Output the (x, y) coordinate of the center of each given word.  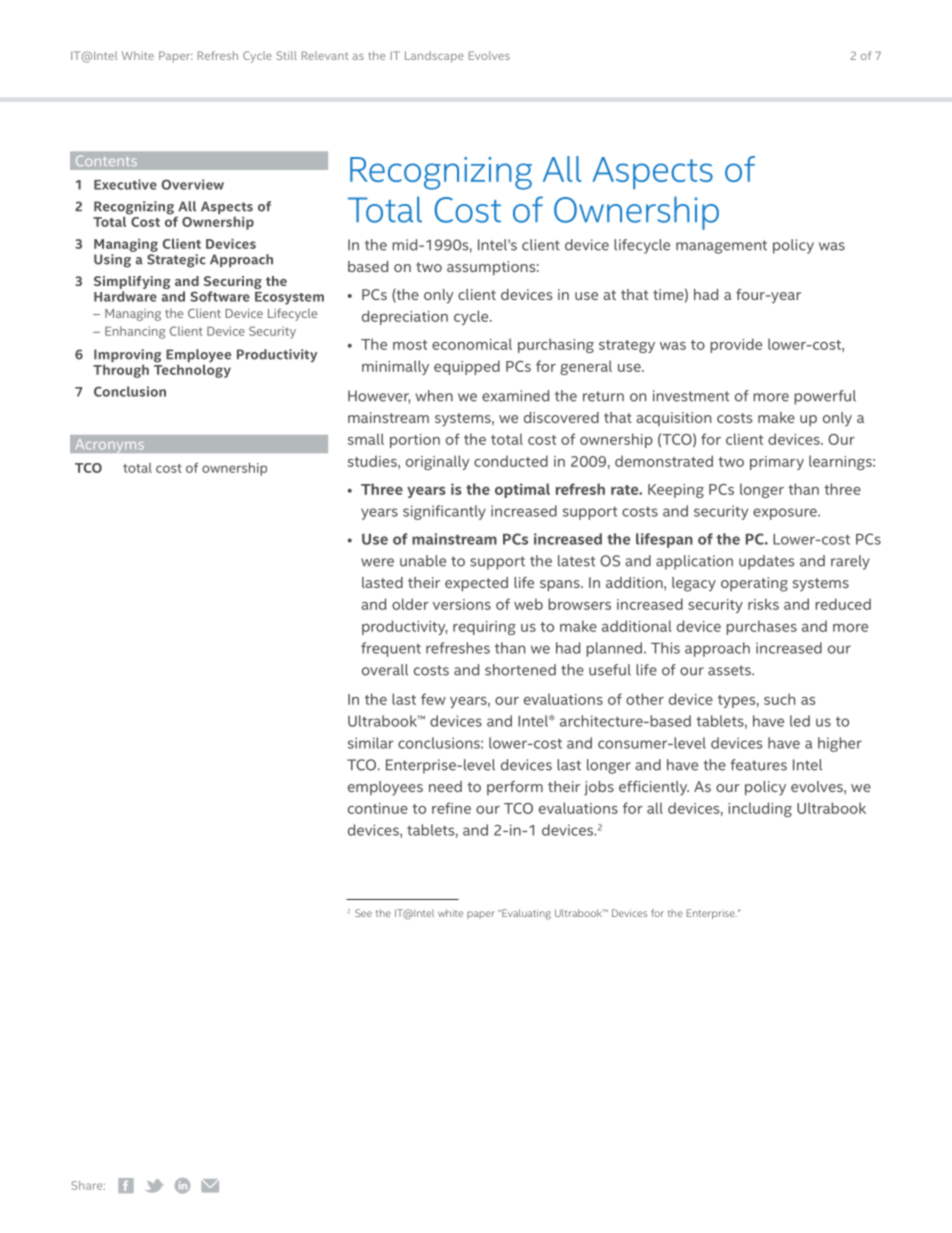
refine (451, 808)
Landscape (434, 57)
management (721, 247)
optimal (522, 490)
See (363, 913)
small (366, 439)
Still (286, 55)
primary (777, 463)
